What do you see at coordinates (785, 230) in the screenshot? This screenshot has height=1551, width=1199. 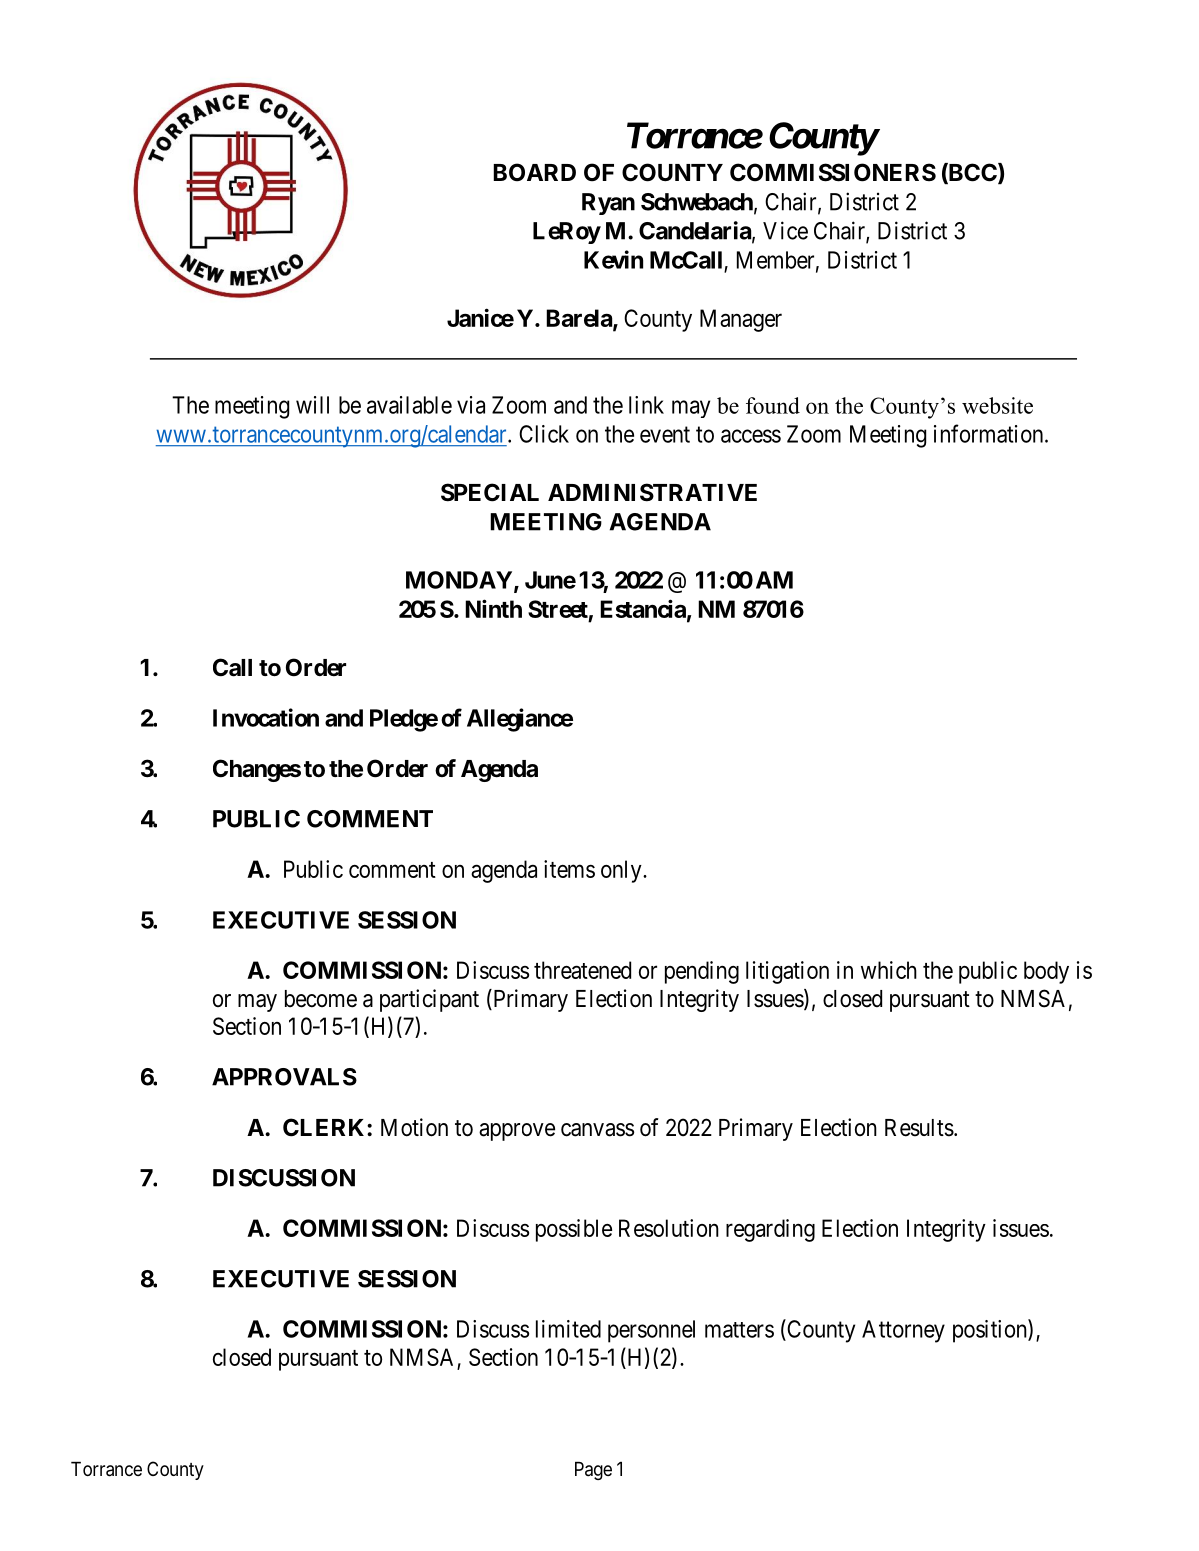 I see `Vice` at bounding box center [785, 230].
